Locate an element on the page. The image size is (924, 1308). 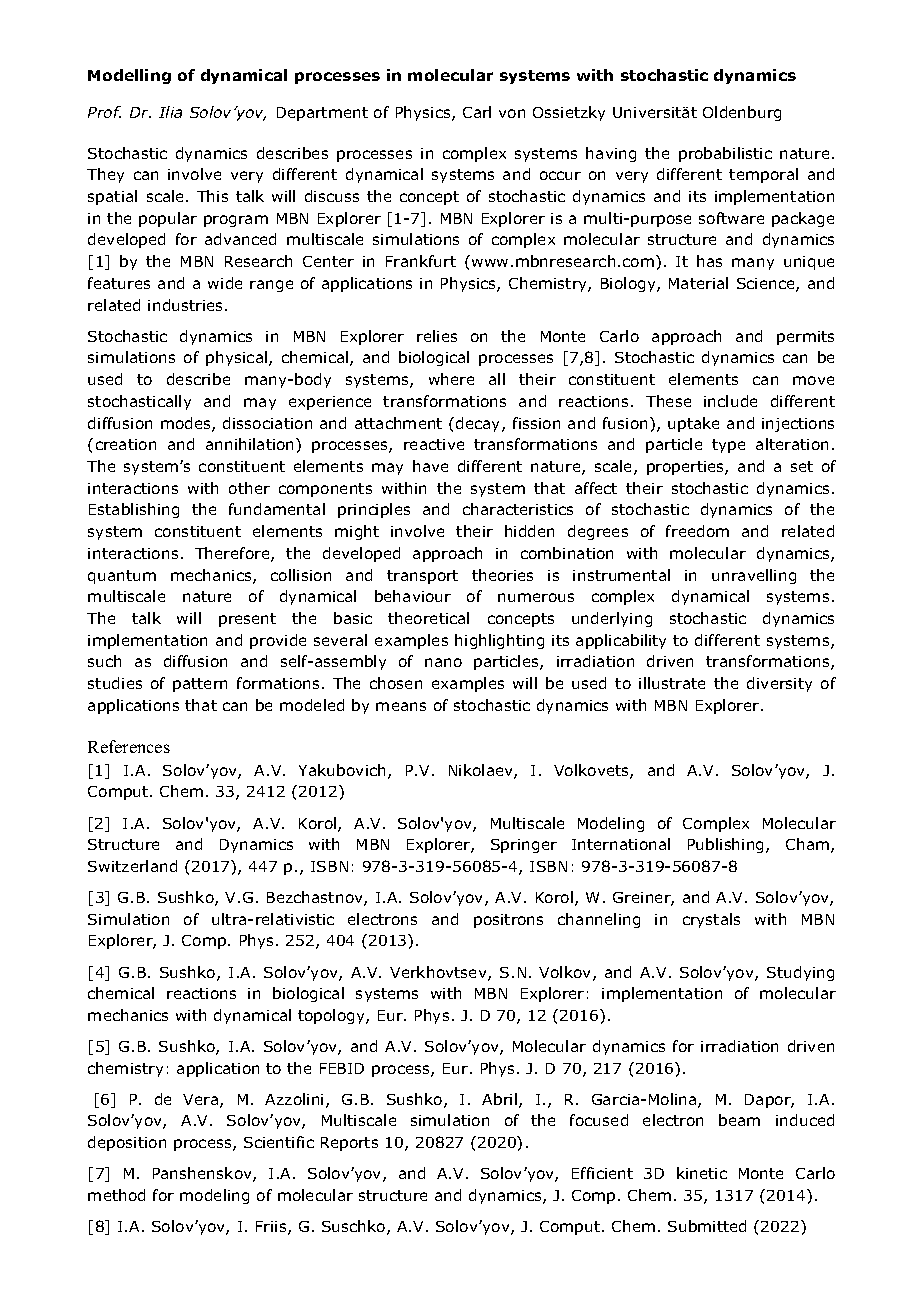
industries is located at coordinates (187, 305).
